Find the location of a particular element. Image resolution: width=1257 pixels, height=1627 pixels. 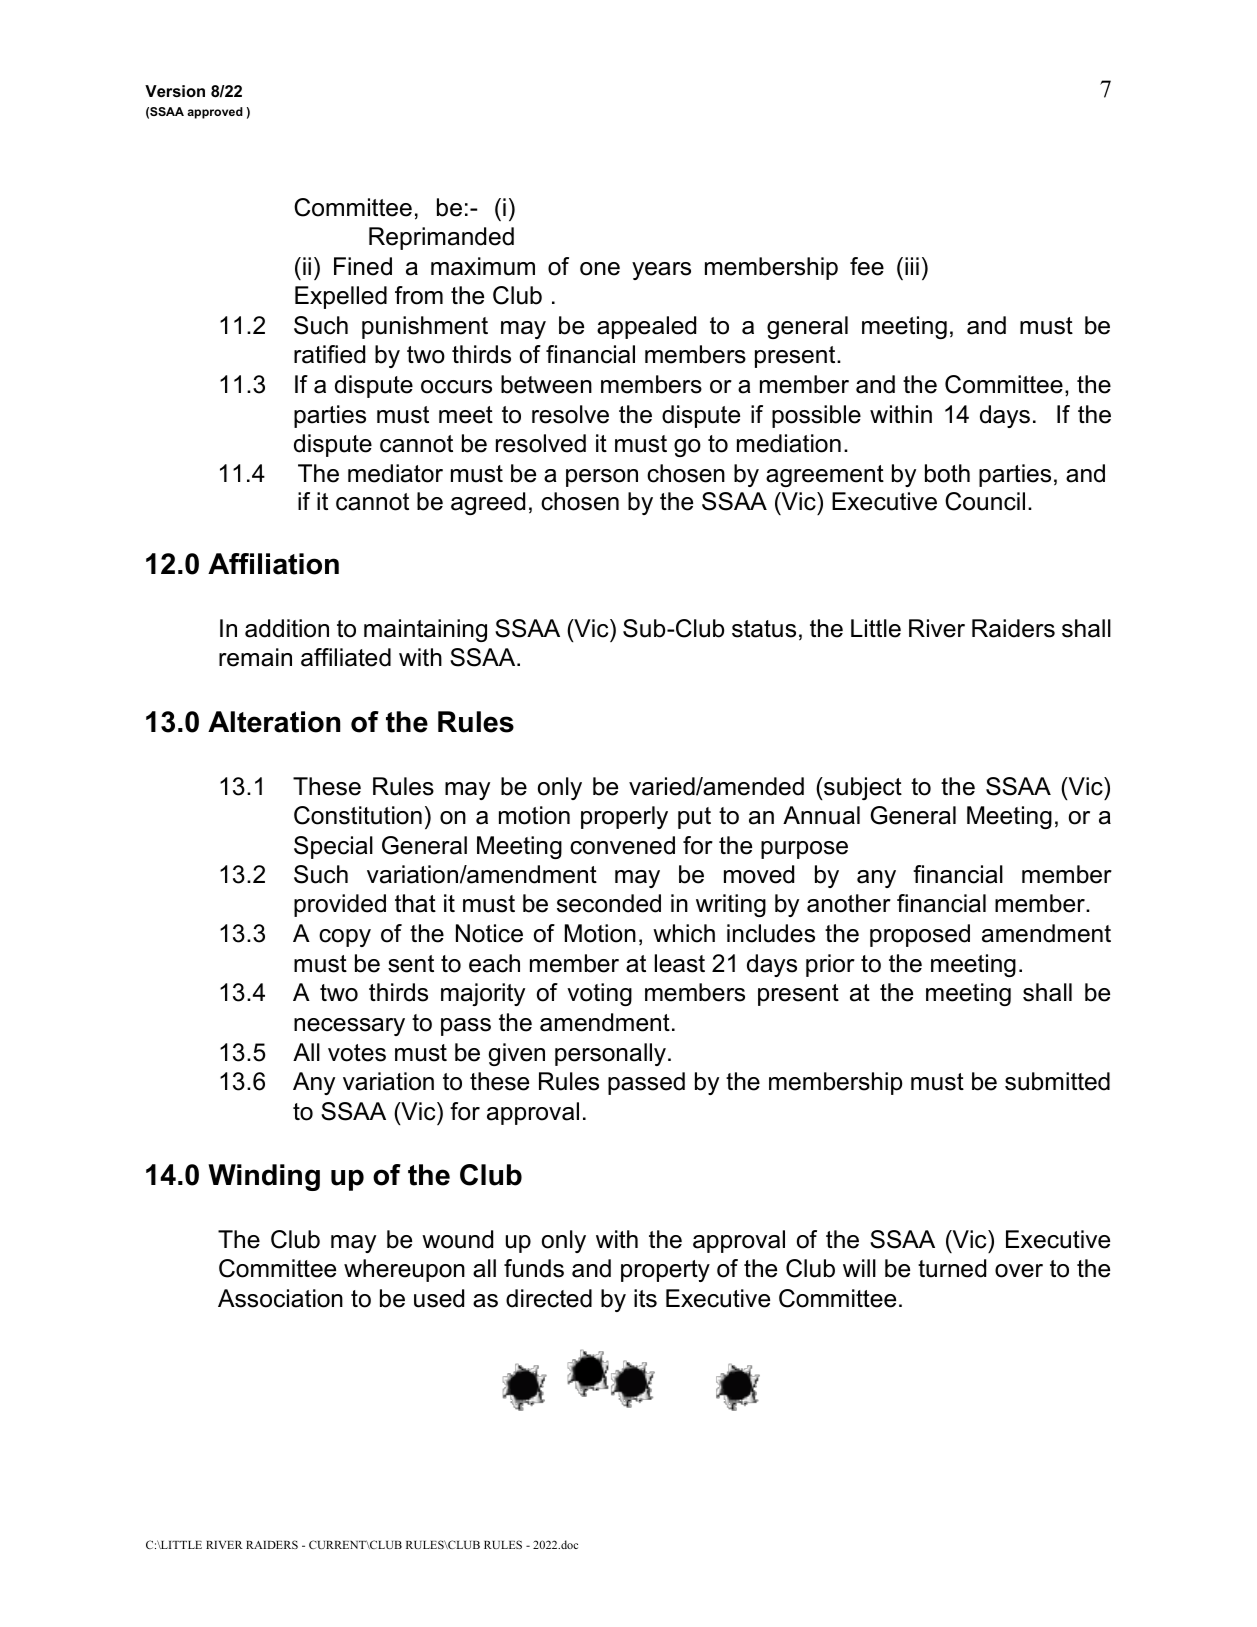

approved is located at coordinates (215, 113).
